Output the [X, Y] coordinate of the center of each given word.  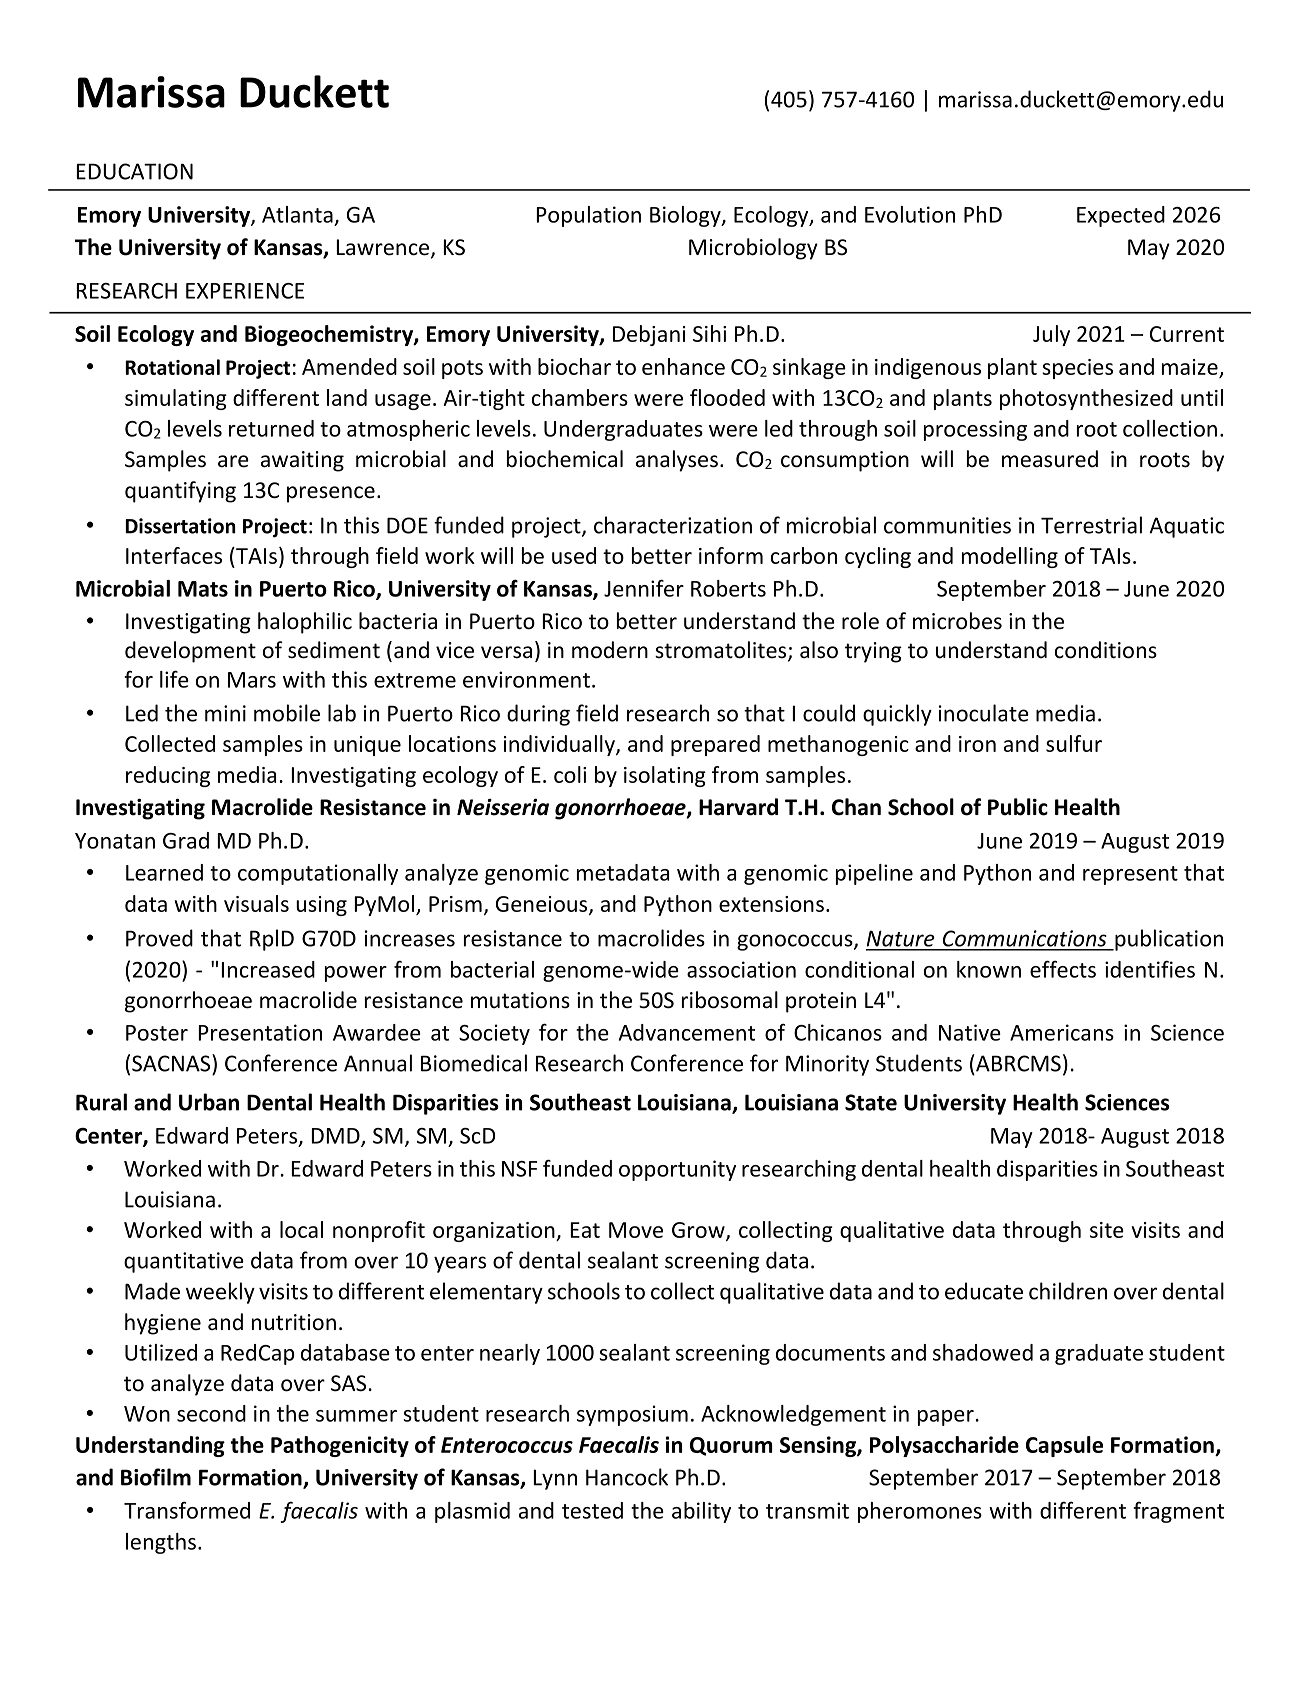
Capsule [1064, 1446]
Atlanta [297, 214]
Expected [1121, 216]
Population [588, 216]
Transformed [187, 1510]
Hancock [627, 1477]
